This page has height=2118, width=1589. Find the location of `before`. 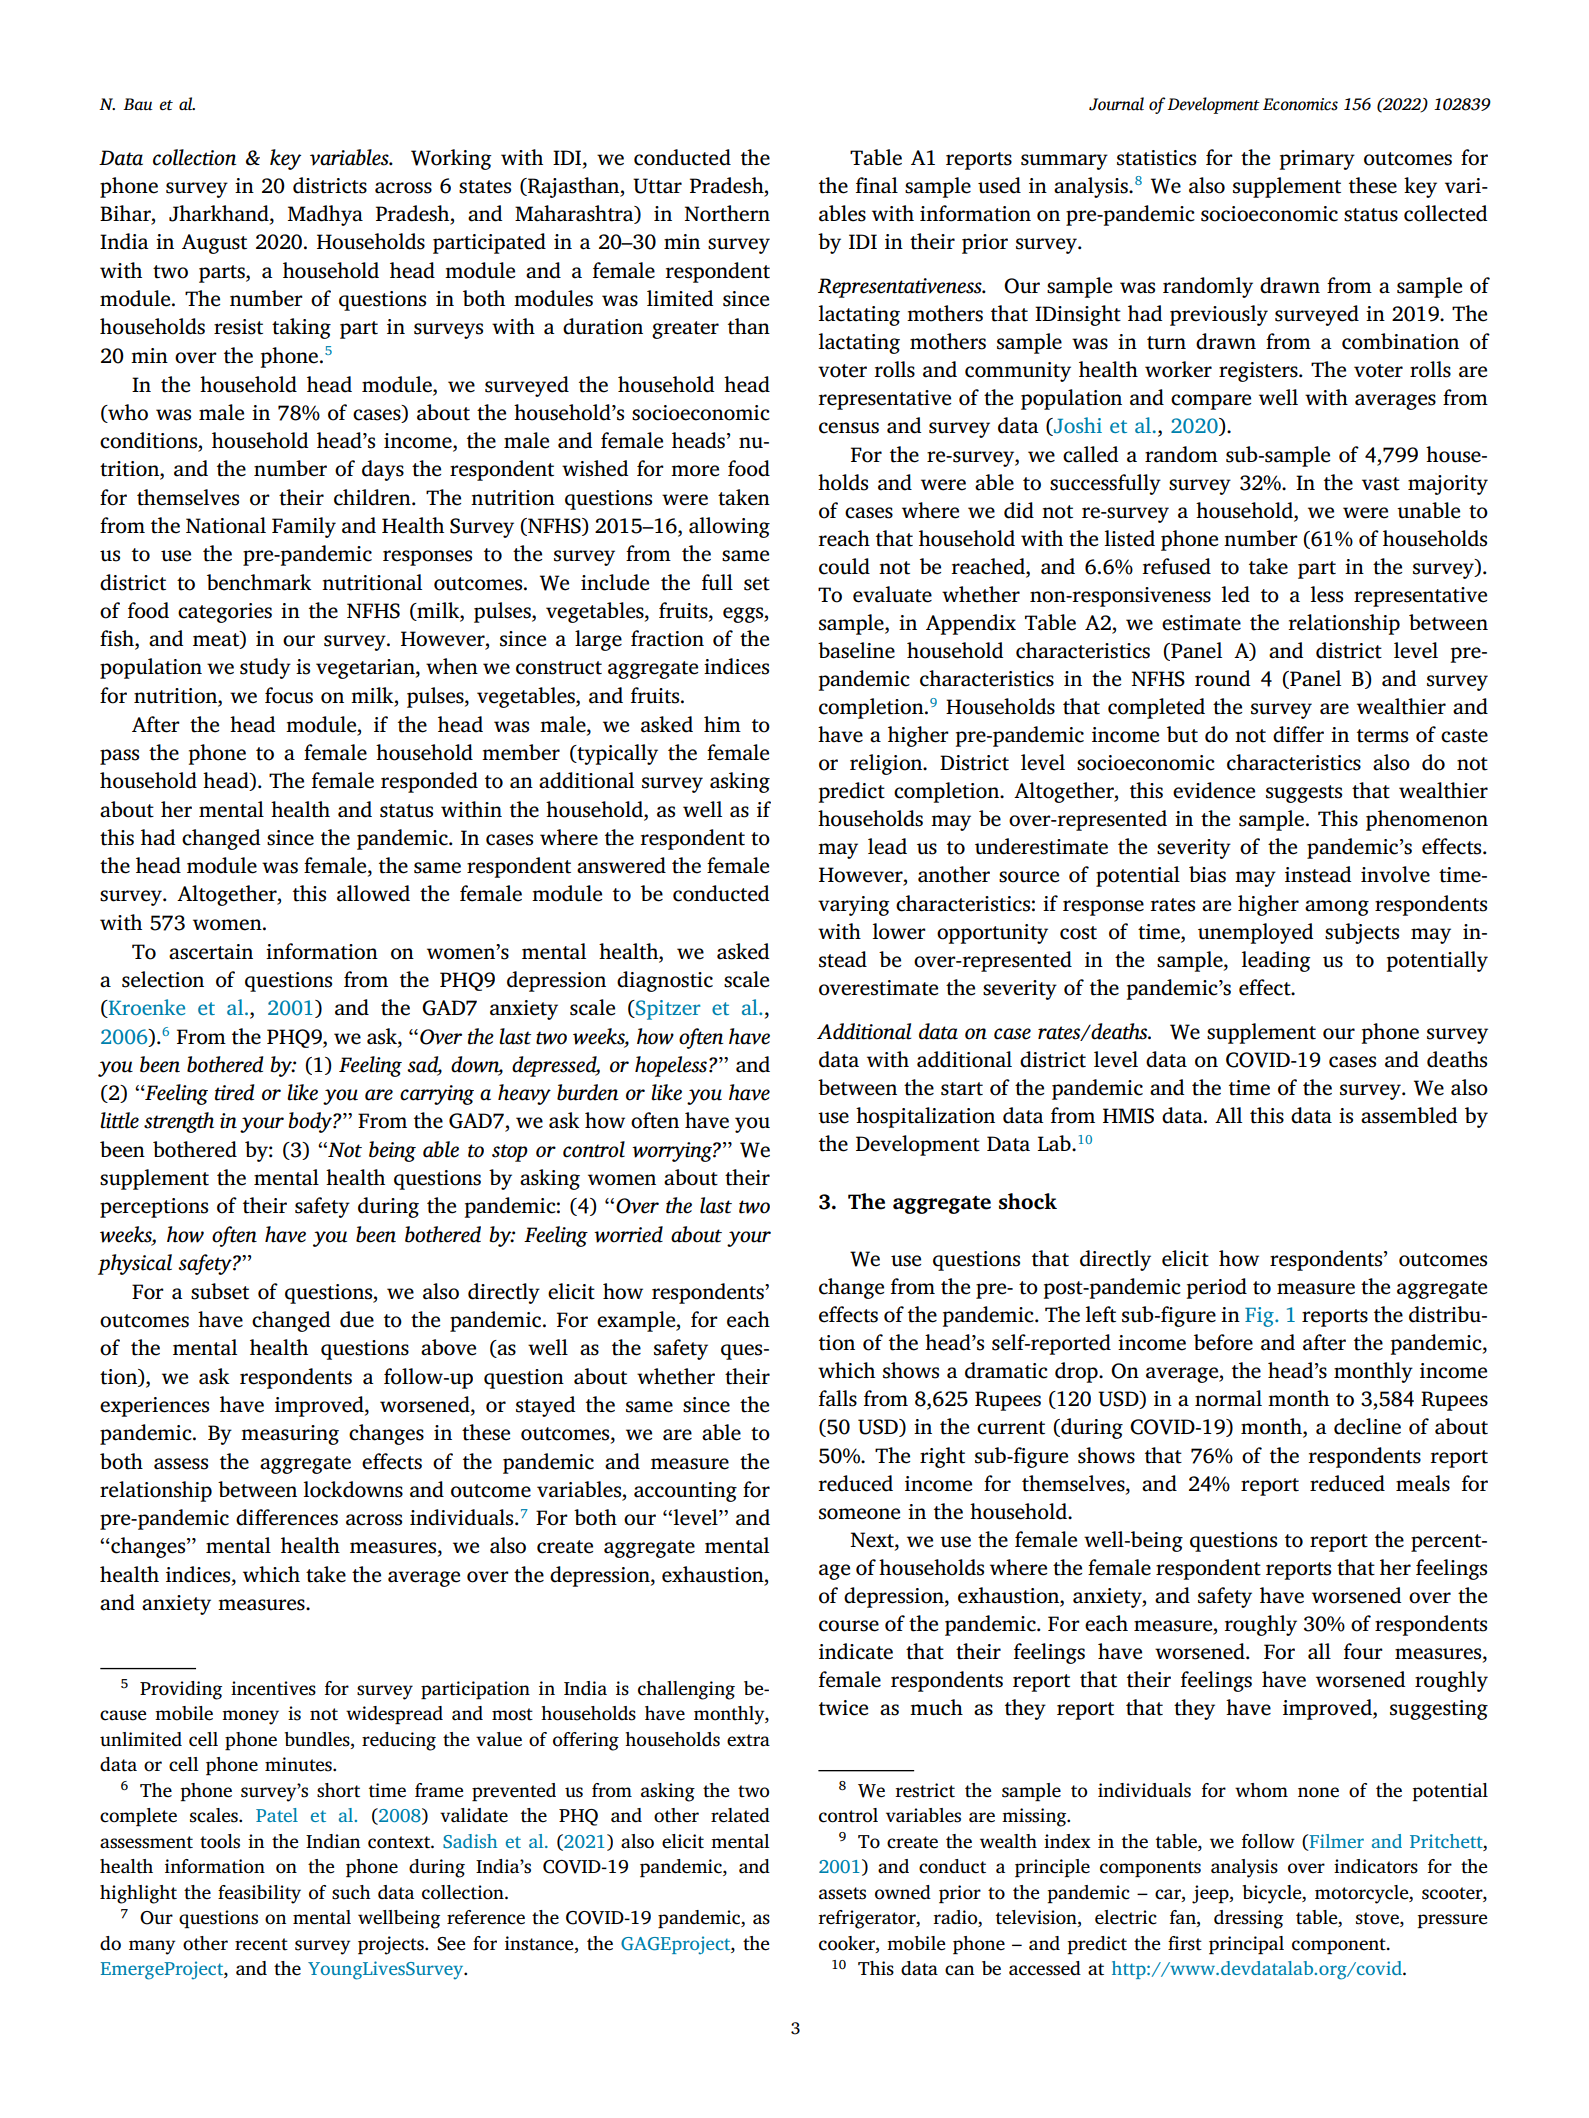

before is located at coordinates (1223, 1342).
